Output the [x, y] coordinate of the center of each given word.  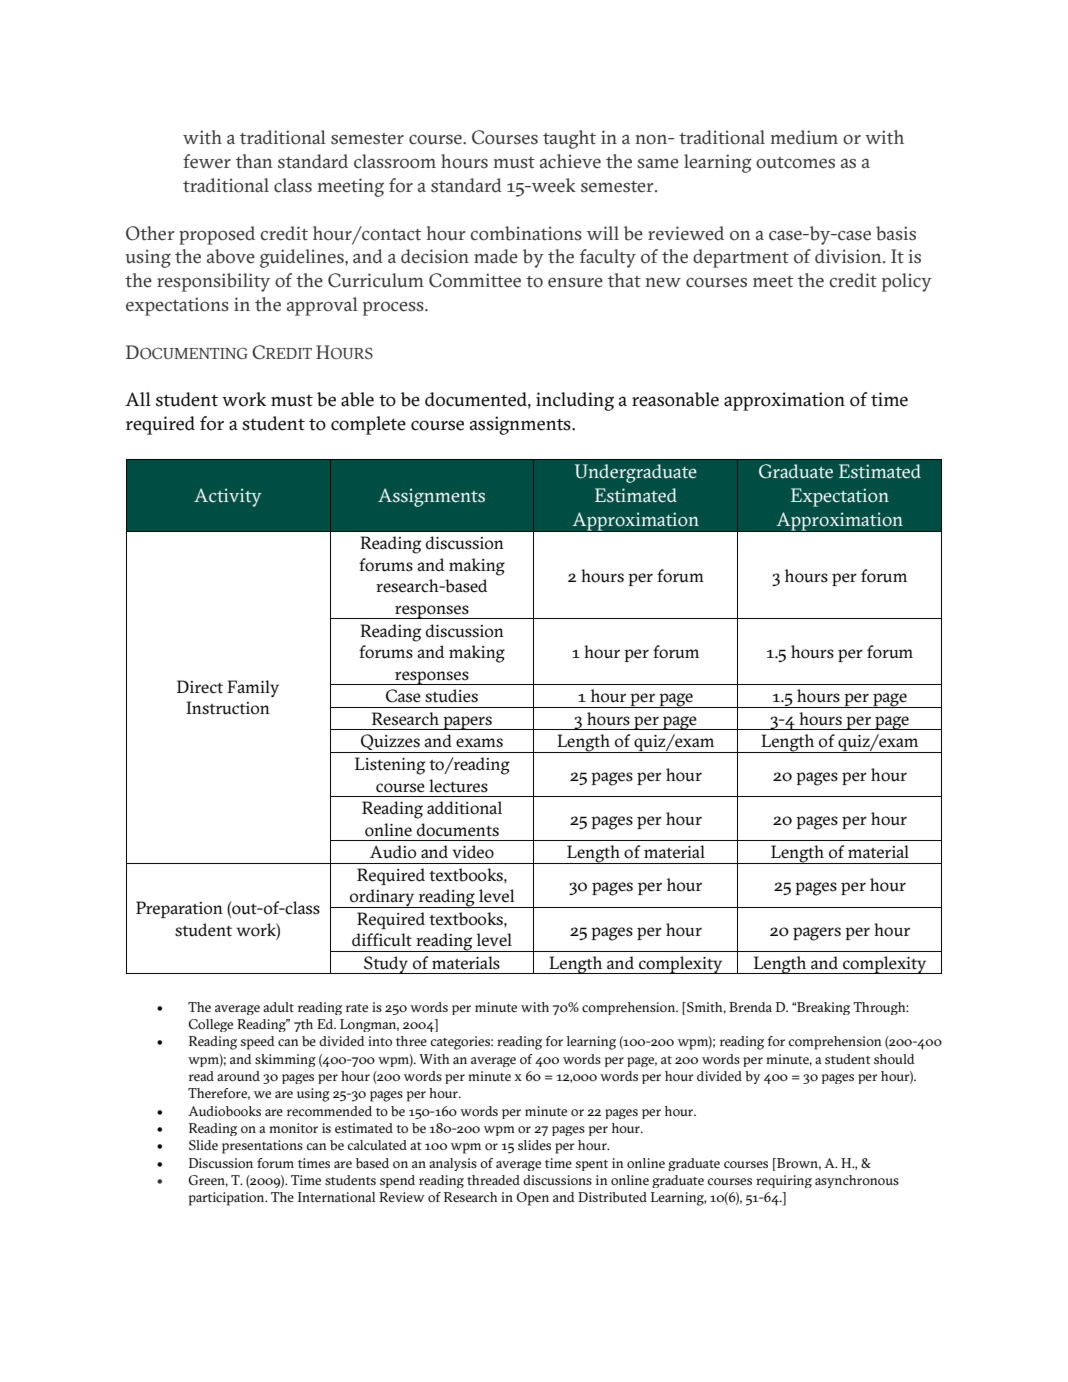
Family [253, 688]
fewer [207, 161]
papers [467, 723]
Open [532, 1199]
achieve [570, 161]
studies [451, 696]
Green [208, 1181]
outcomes [795, 163]
